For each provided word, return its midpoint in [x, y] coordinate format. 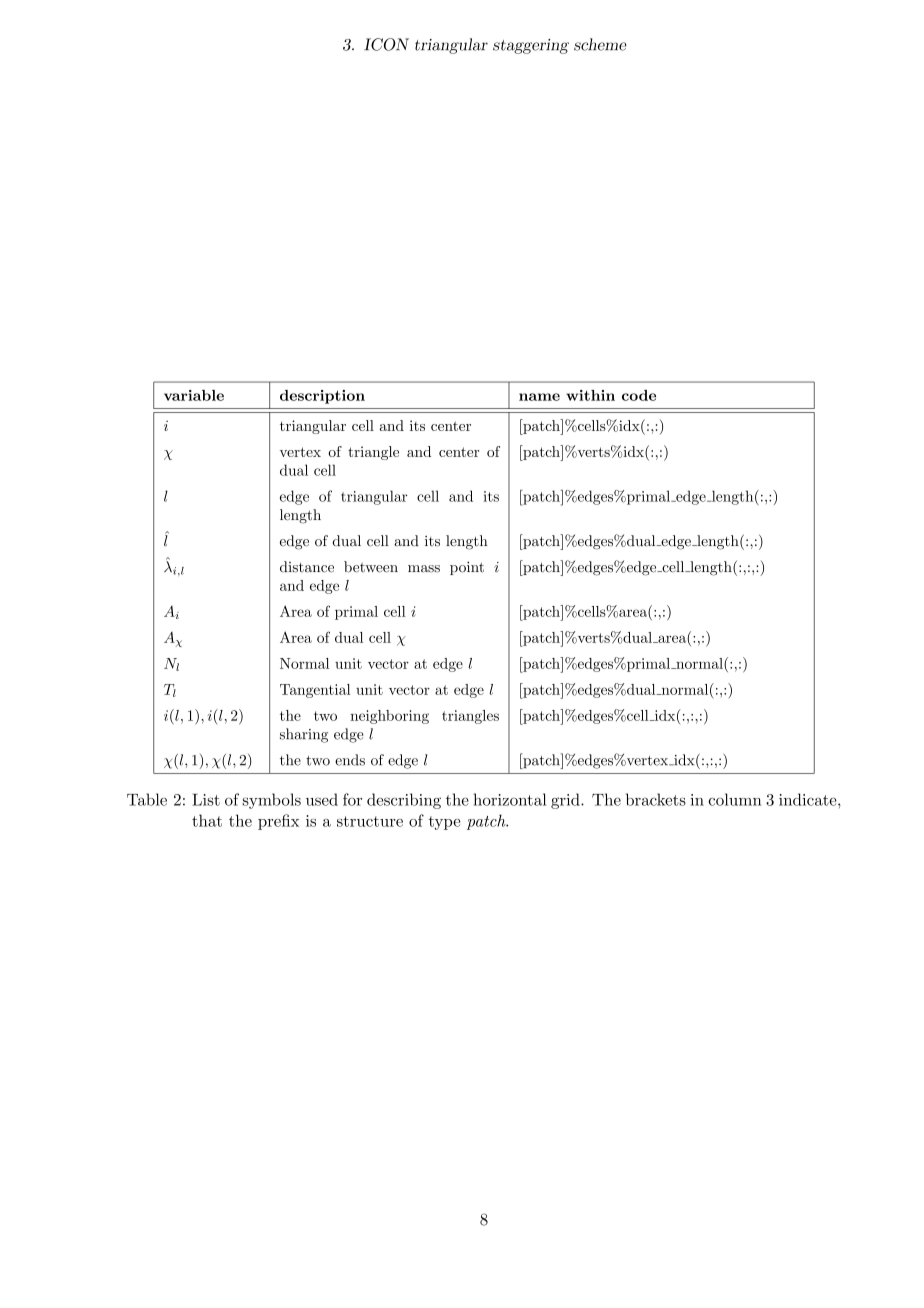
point [467, 568]
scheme [600, 44]
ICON [386, 44]
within [590, 395]
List [206, 800]
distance [307, 567]
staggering [531, 46]
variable [194, 395]
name [539, 397]
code [639, 395]
